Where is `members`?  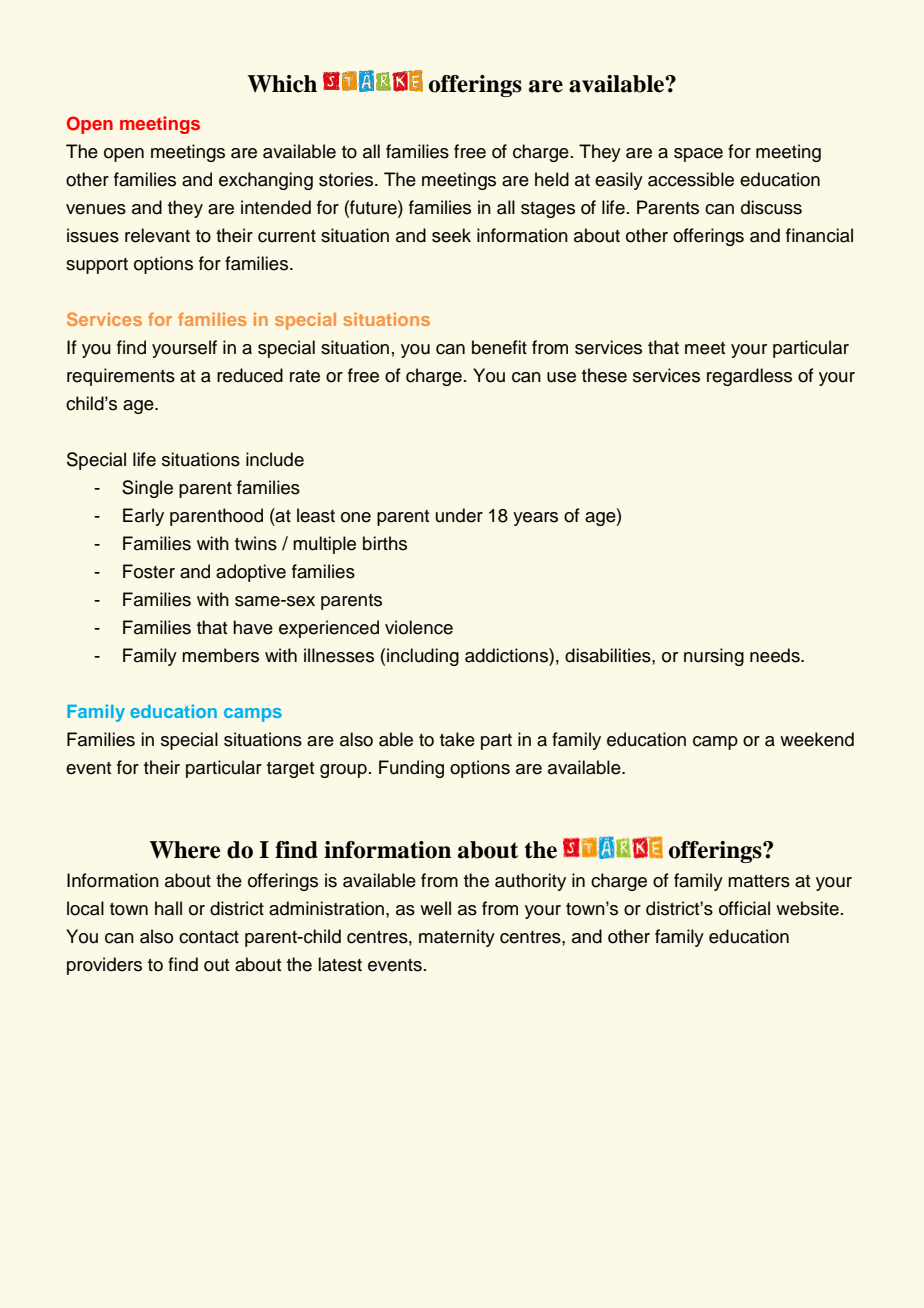 members is located at coordinates (220, 655).
